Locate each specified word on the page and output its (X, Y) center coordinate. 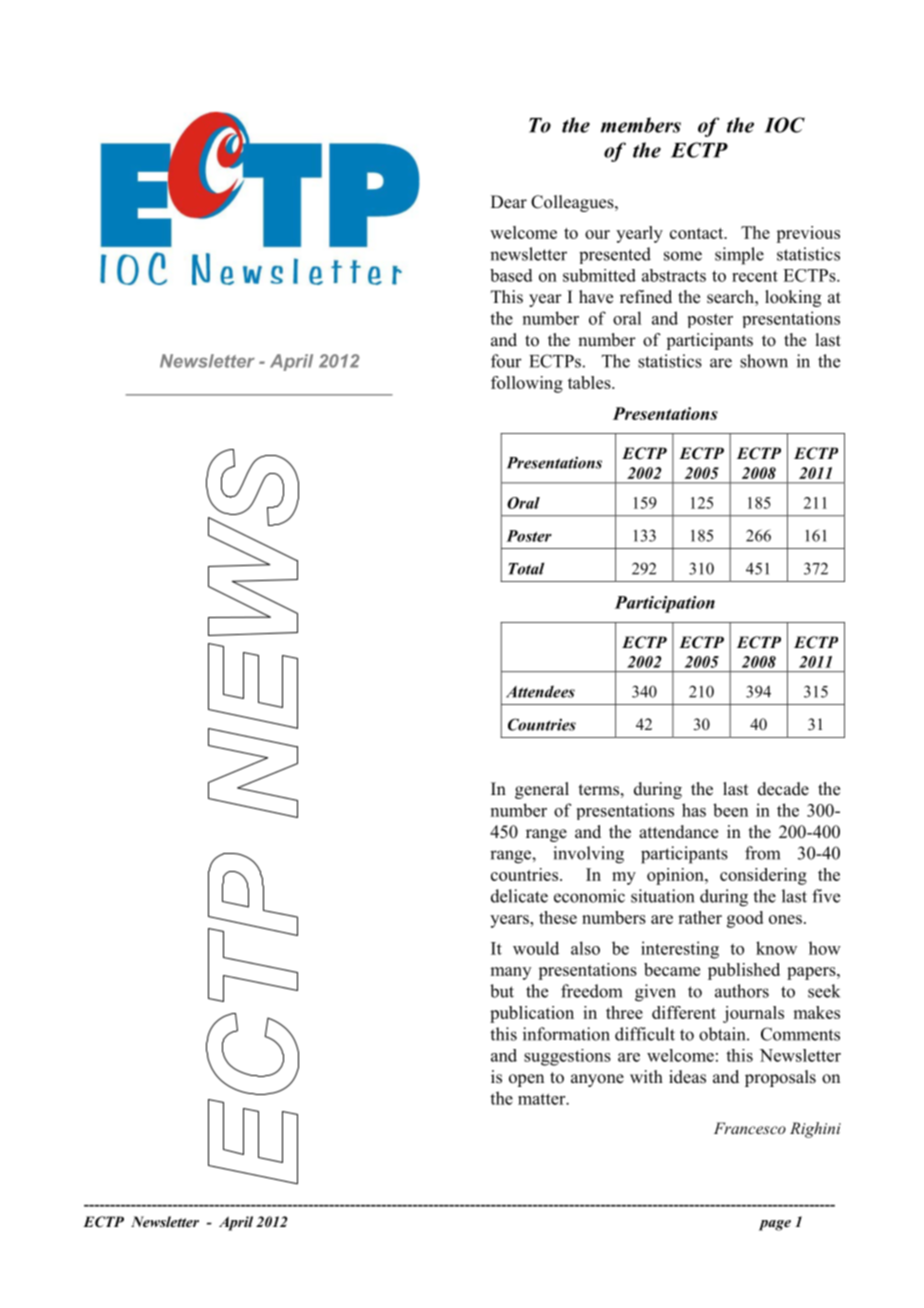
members (641, 125)
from (762, 853)
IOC (785, 125)
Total (526, 568)
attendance (678, 832)
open (526, 1080)
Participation (665, 604)
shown (764, 361)
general (542, 790)
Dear (509, 202)
